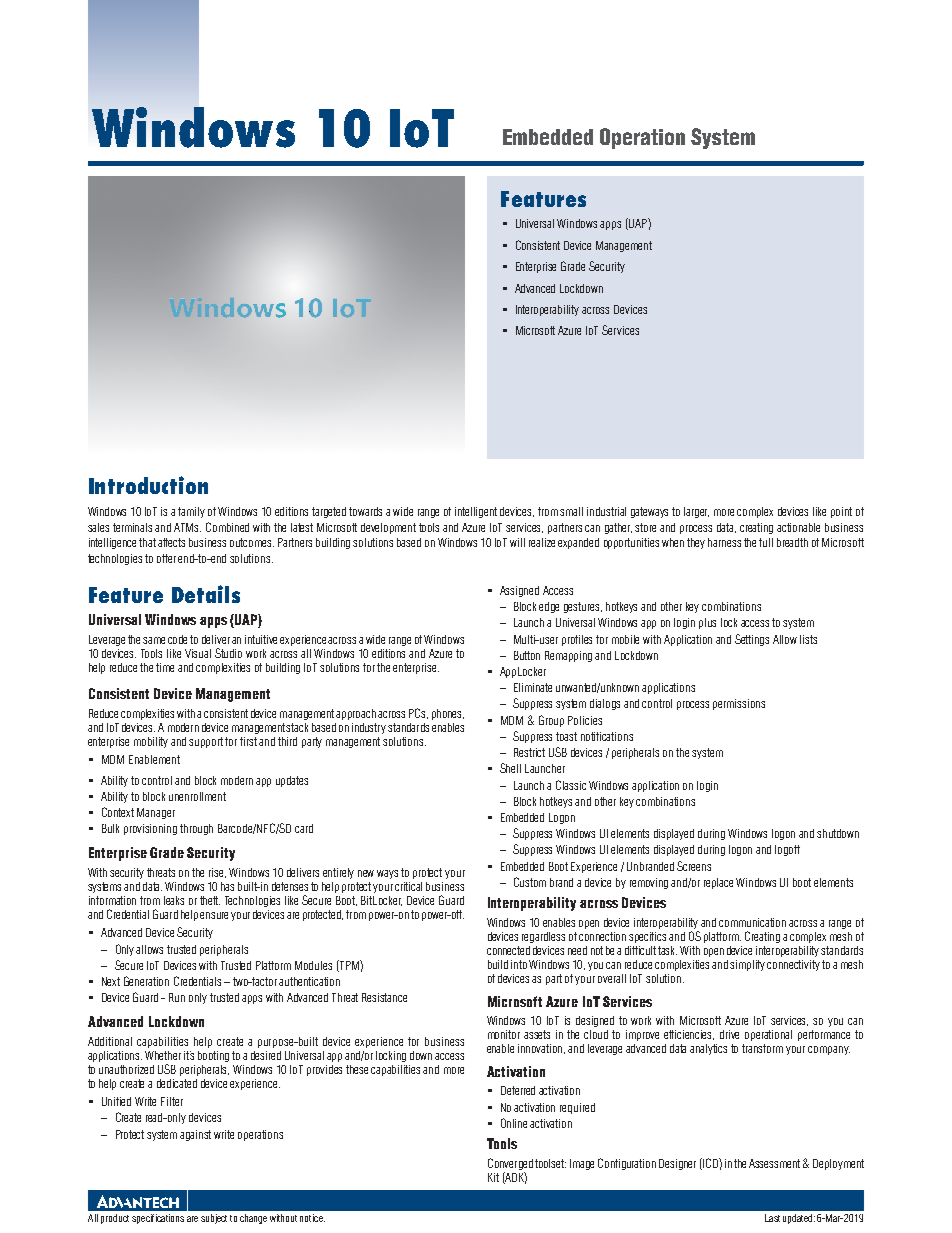  What do you see at coordinates (739, 704) in the screenshot?
I see `permissions` at bounding box center [739, 704].
